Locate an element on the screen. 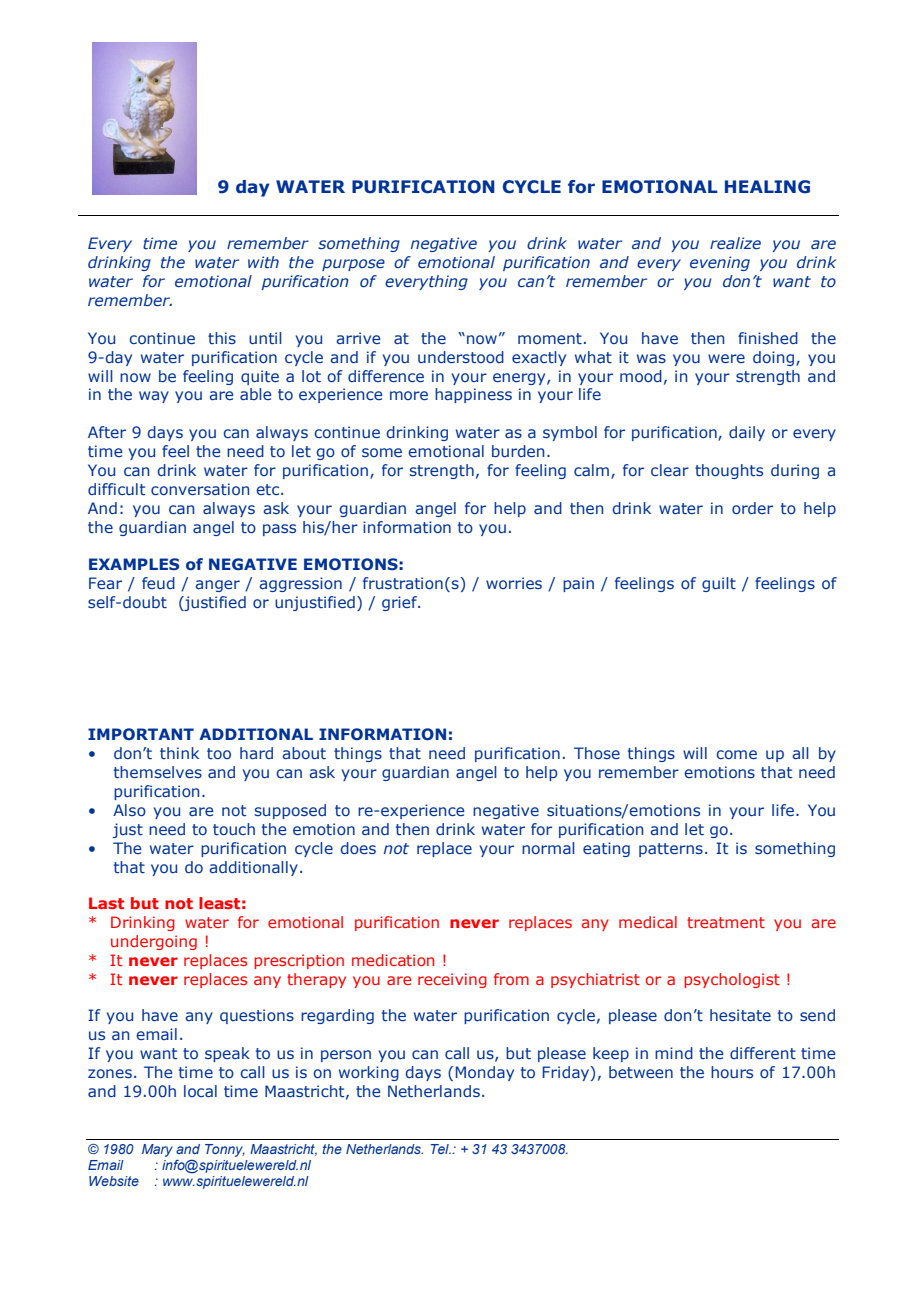  order is located at coordinates (752, 508).
